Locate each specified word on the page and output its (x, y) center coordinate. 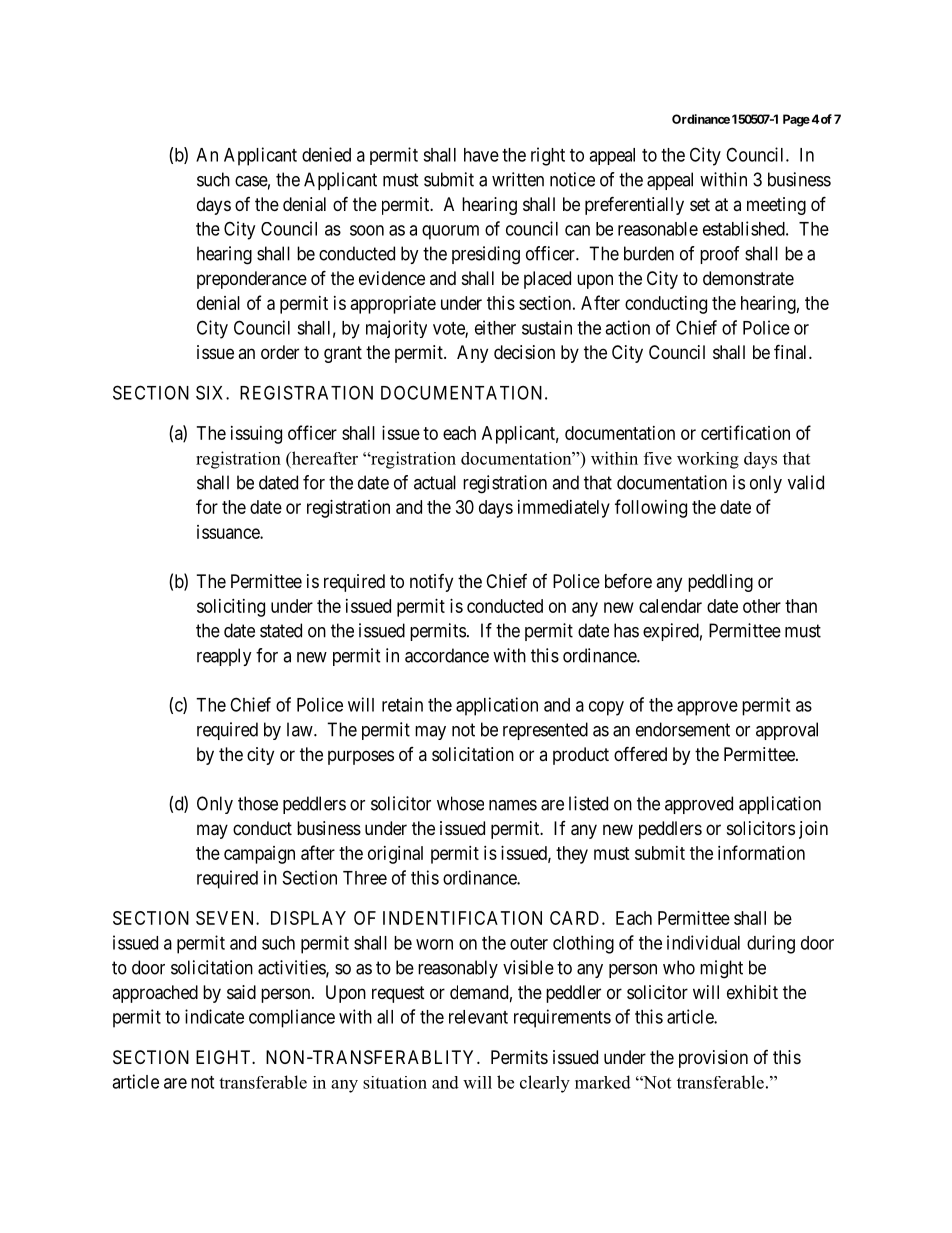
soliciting (231, 608)
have (481, 155)
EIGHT (224, 1057)
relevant (478, 1017)
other (762, 606)
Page (796, 120)
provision (713, 1059)
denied (326, 154)
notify (431, 583)
